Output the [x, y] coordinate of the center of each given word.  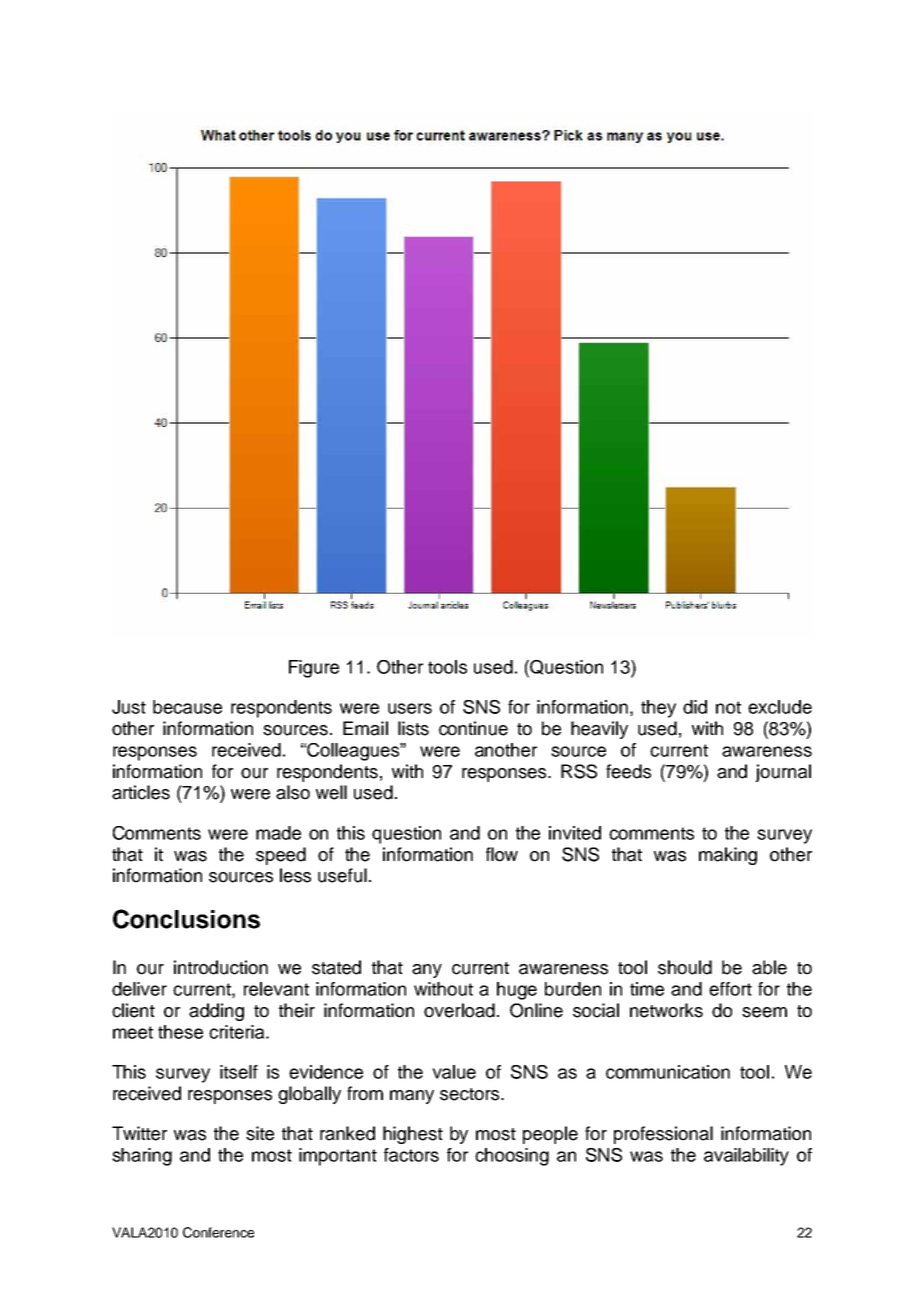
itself [239, 1072]
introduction [221, 967]
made [278, 833]
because [187, 707]
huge [517, 991]
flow [502, 854]
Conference [218, 1232]
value [454, 1072]
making [728, 856]
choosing [512, 1157]
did [695, 707]
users [410, 708]
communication [668, 1072]
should [685, 967]
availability [746, 1157]
